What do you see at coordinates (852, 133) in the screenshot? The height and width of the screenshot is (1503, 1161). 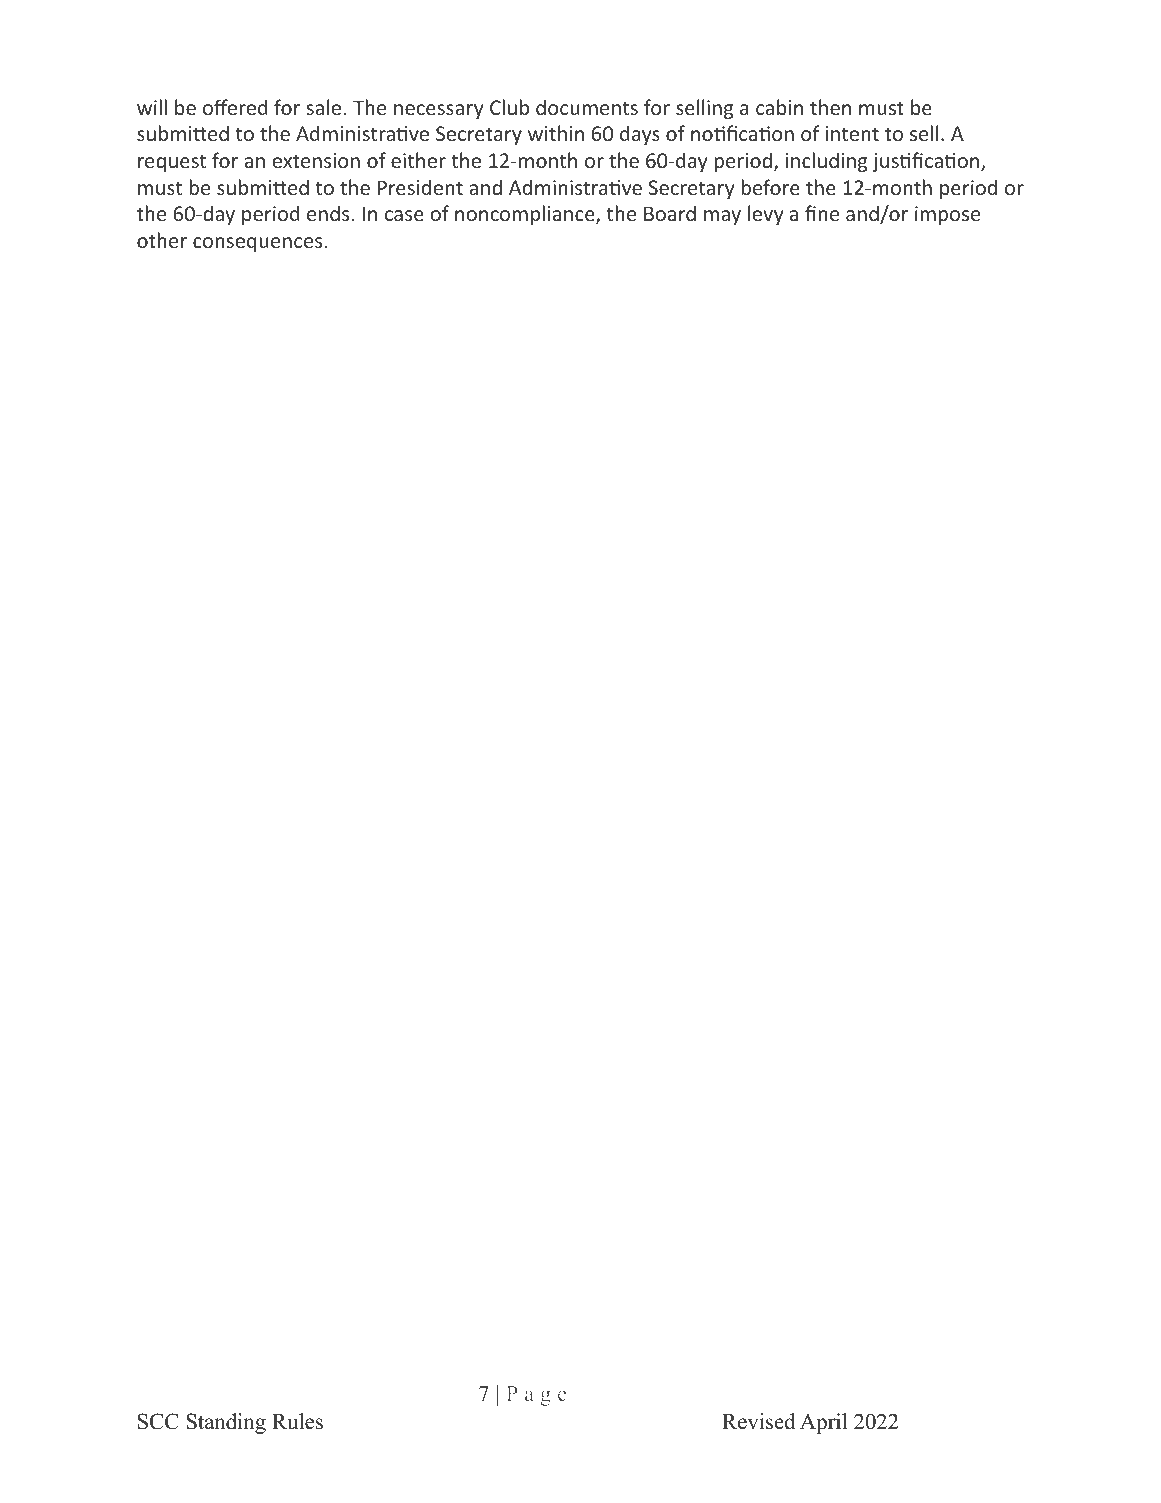 I see `intent` at bounding box center [852, 133].
